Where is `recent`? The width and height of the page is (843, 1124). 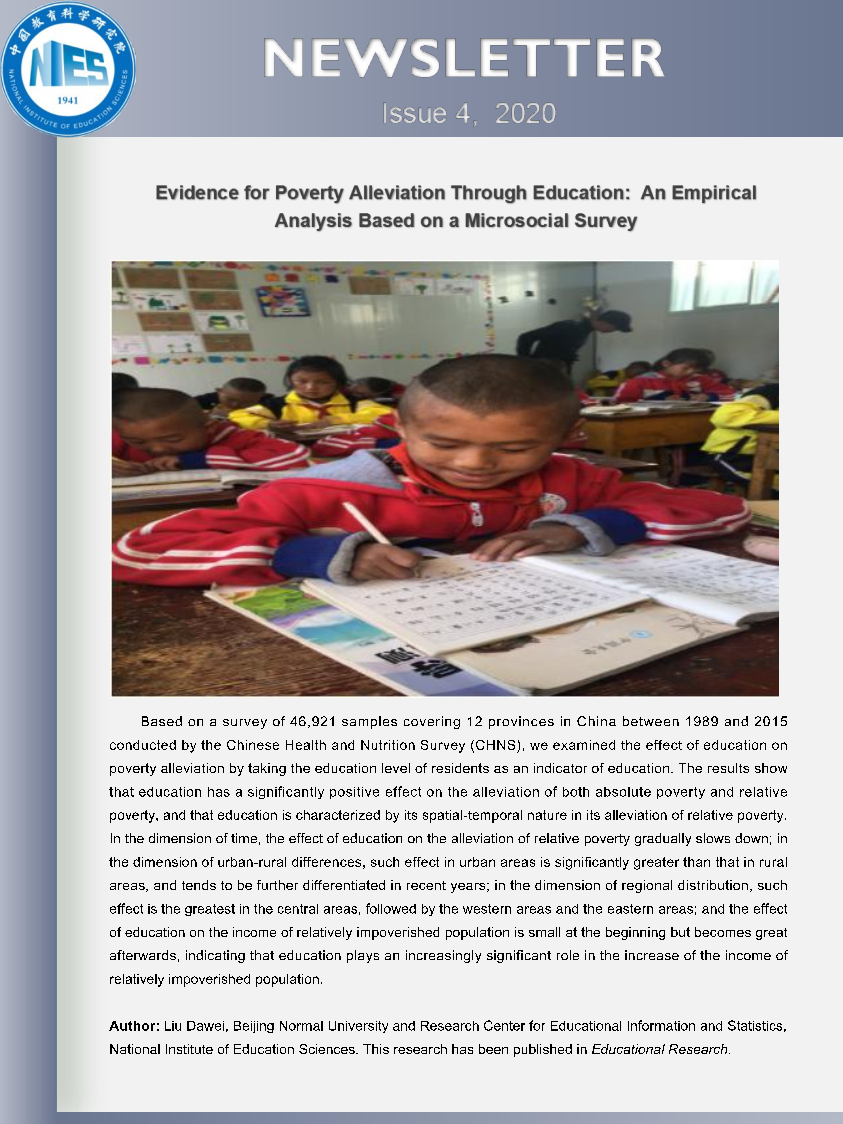
recent is located at coordinates (426, 885).
